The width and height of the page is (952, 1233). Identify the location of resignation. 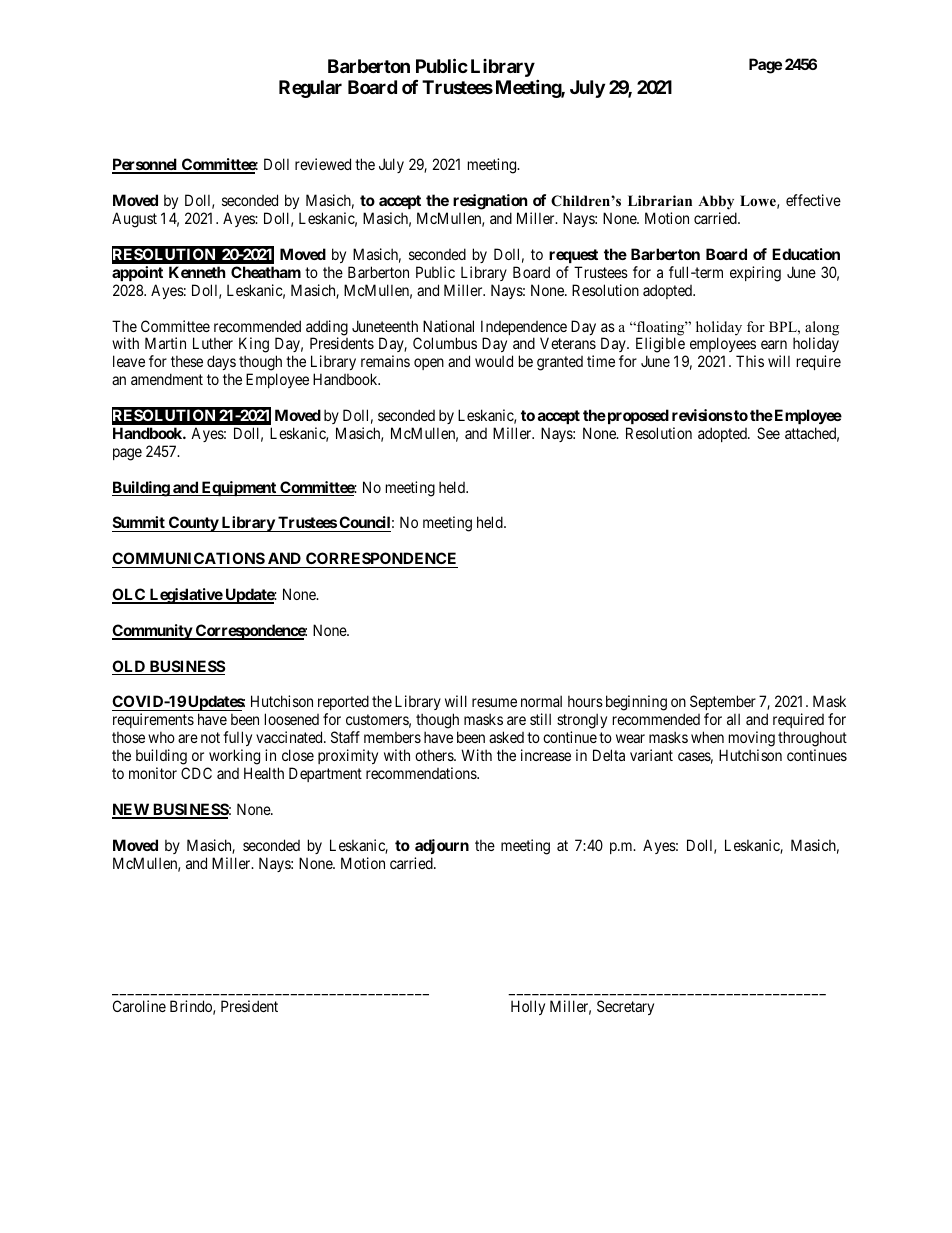
(490, 202).
